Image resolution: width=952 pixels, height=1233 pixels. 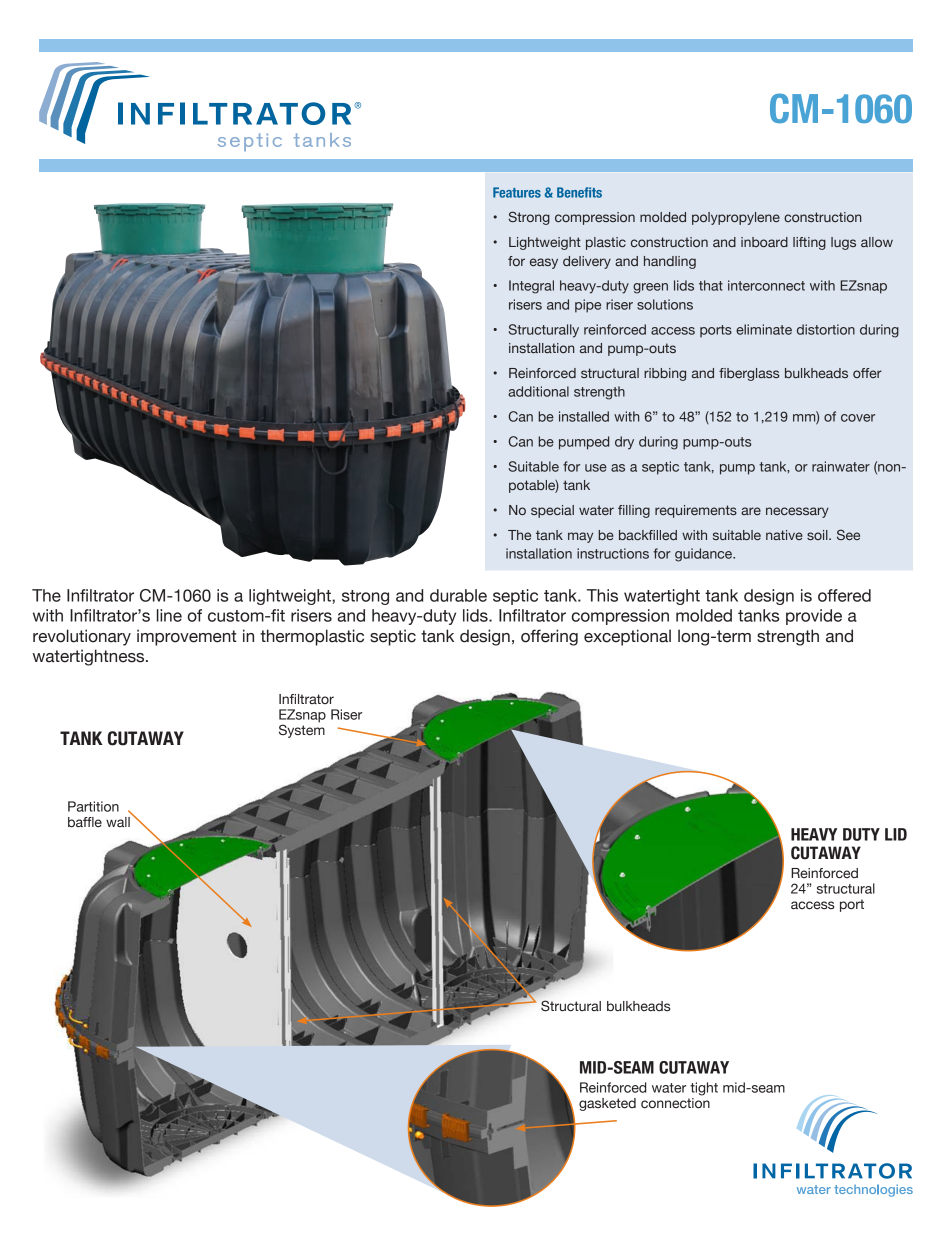 I want to click on Features, so click(x=517, y=192).
